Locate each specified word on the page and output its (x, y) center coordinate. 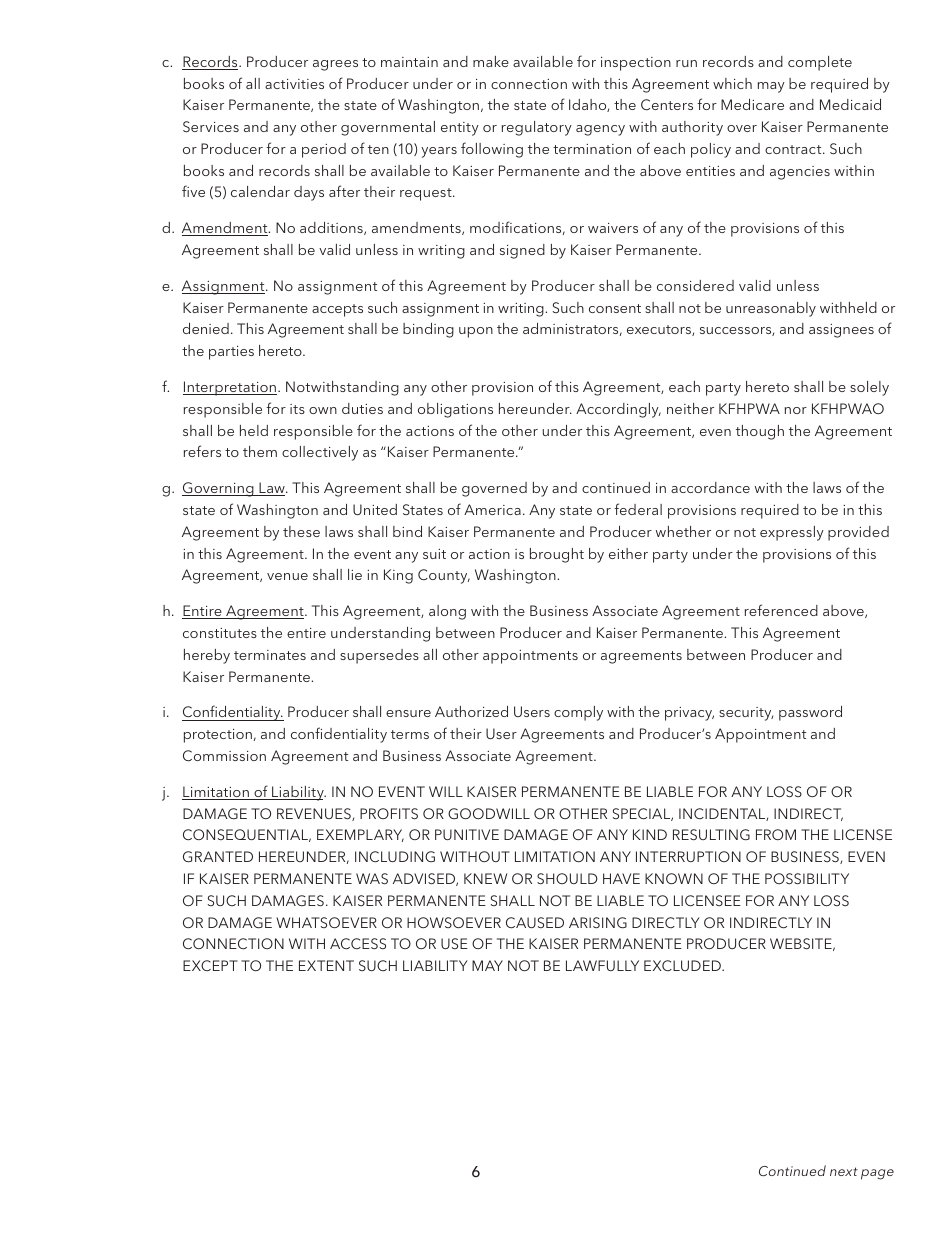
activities (294, 84)
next (844, 1171)
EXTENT (326, 965)
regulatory (537, 128)
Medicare (752, 104)
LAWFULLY (602, 965)
